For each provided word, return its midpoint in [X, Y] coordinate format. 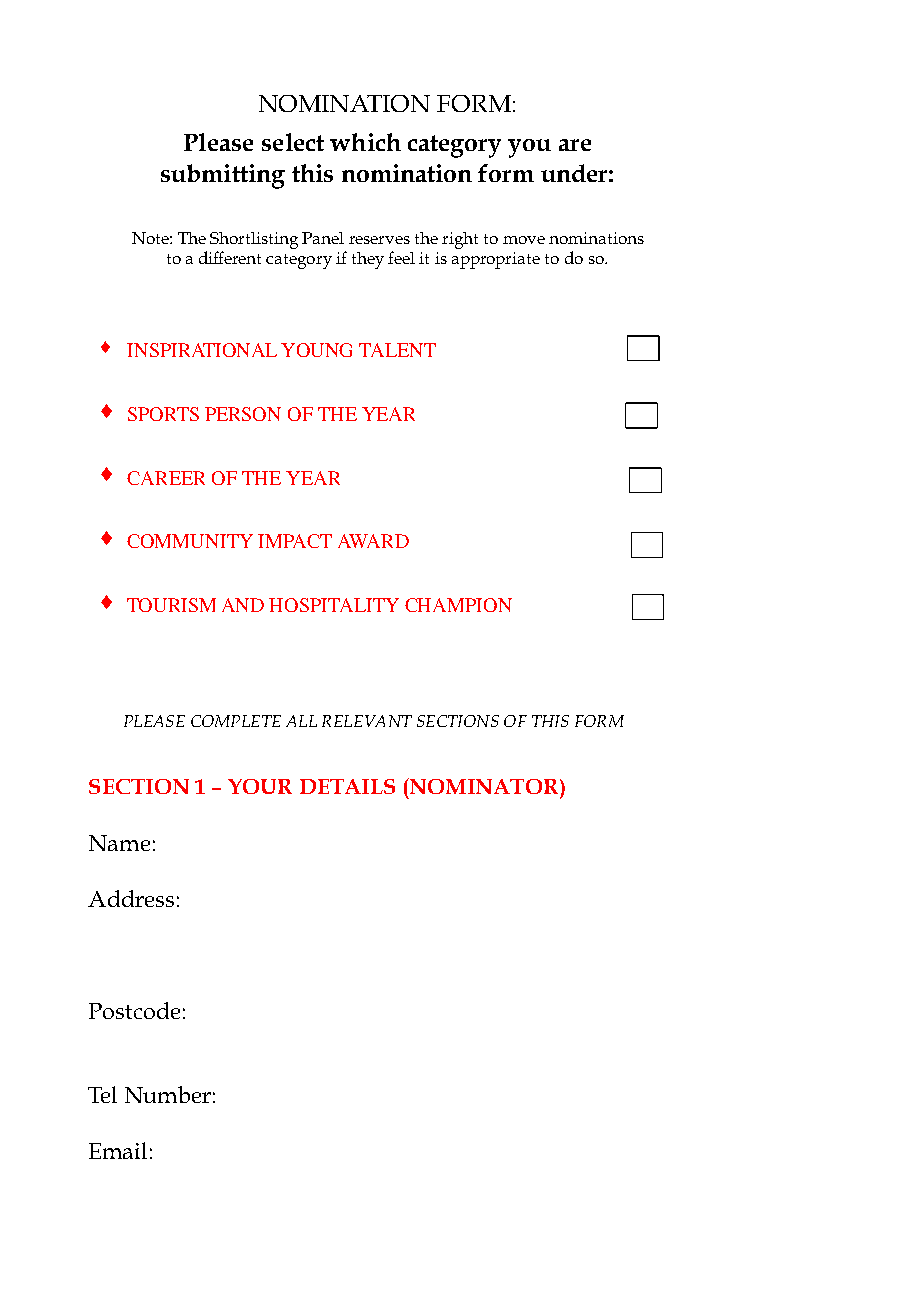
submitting [223, 176]
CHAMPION [458, 605]
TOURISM [171, 605]
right [460, 240]
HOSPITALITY [334, 605]
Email [118, 1150]
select [293, 142]
